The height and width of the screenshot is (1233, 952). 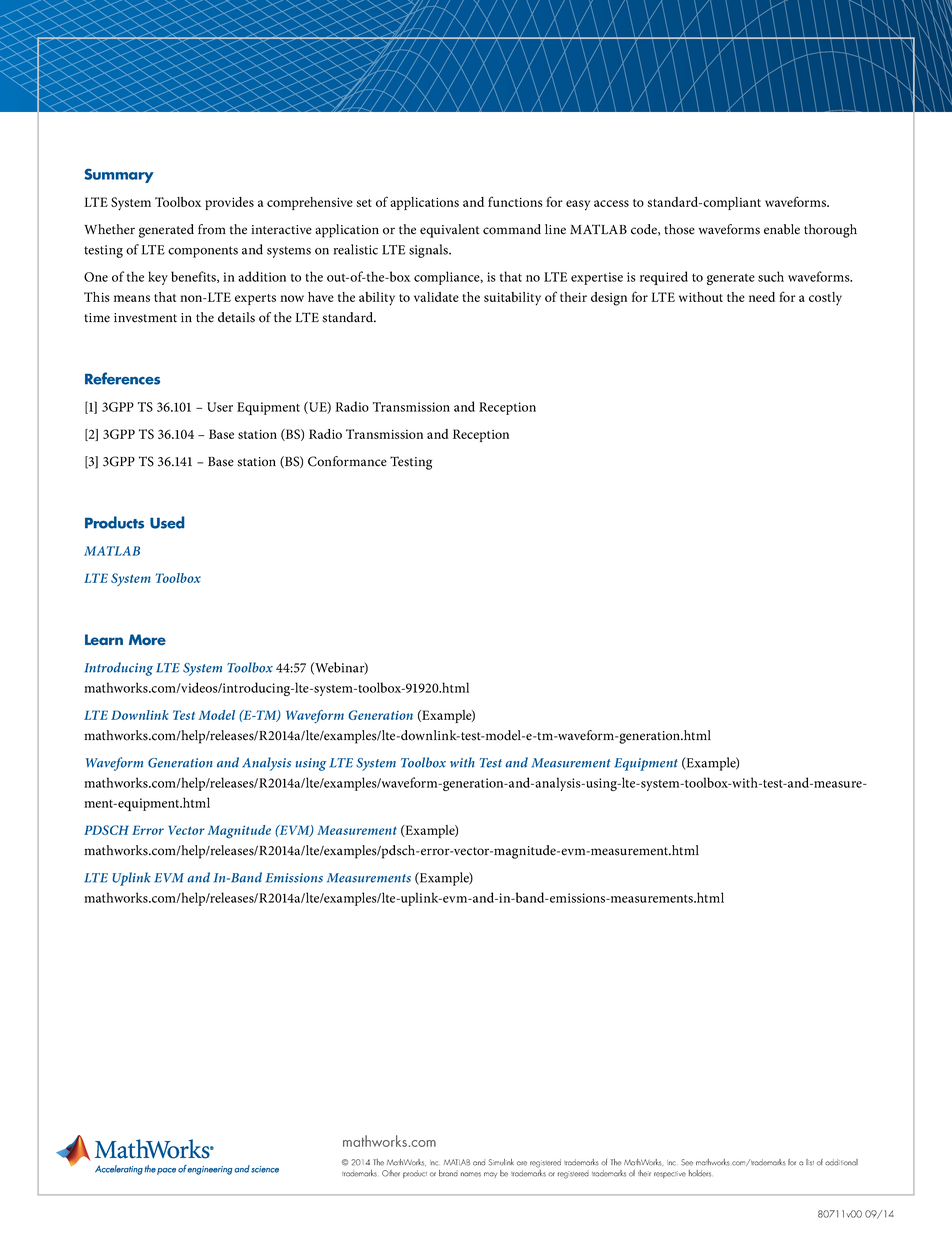 I want to click on equivalent, so click(x=449, y=231).
